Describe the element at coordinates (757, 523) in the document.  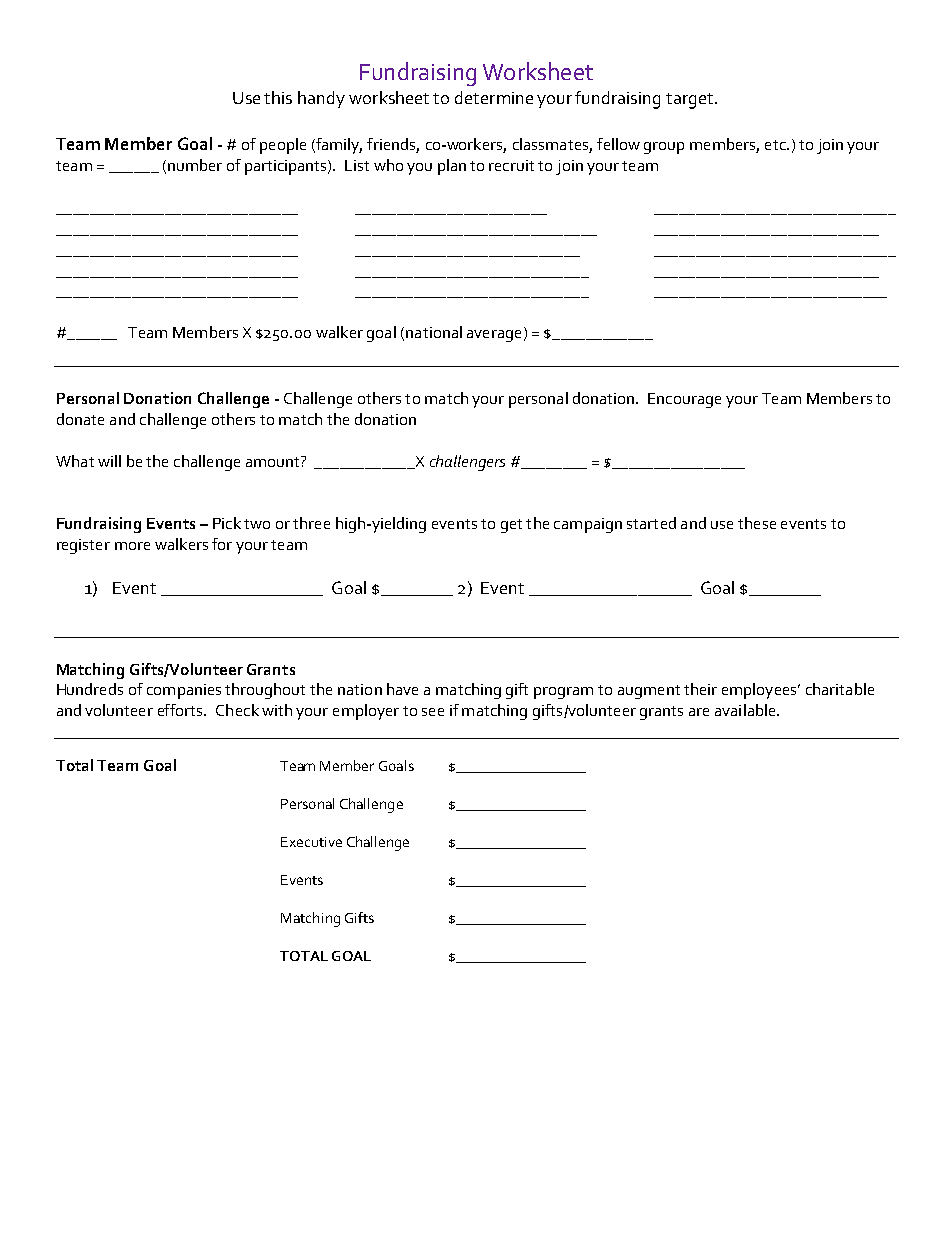
I see `these` at that location.
